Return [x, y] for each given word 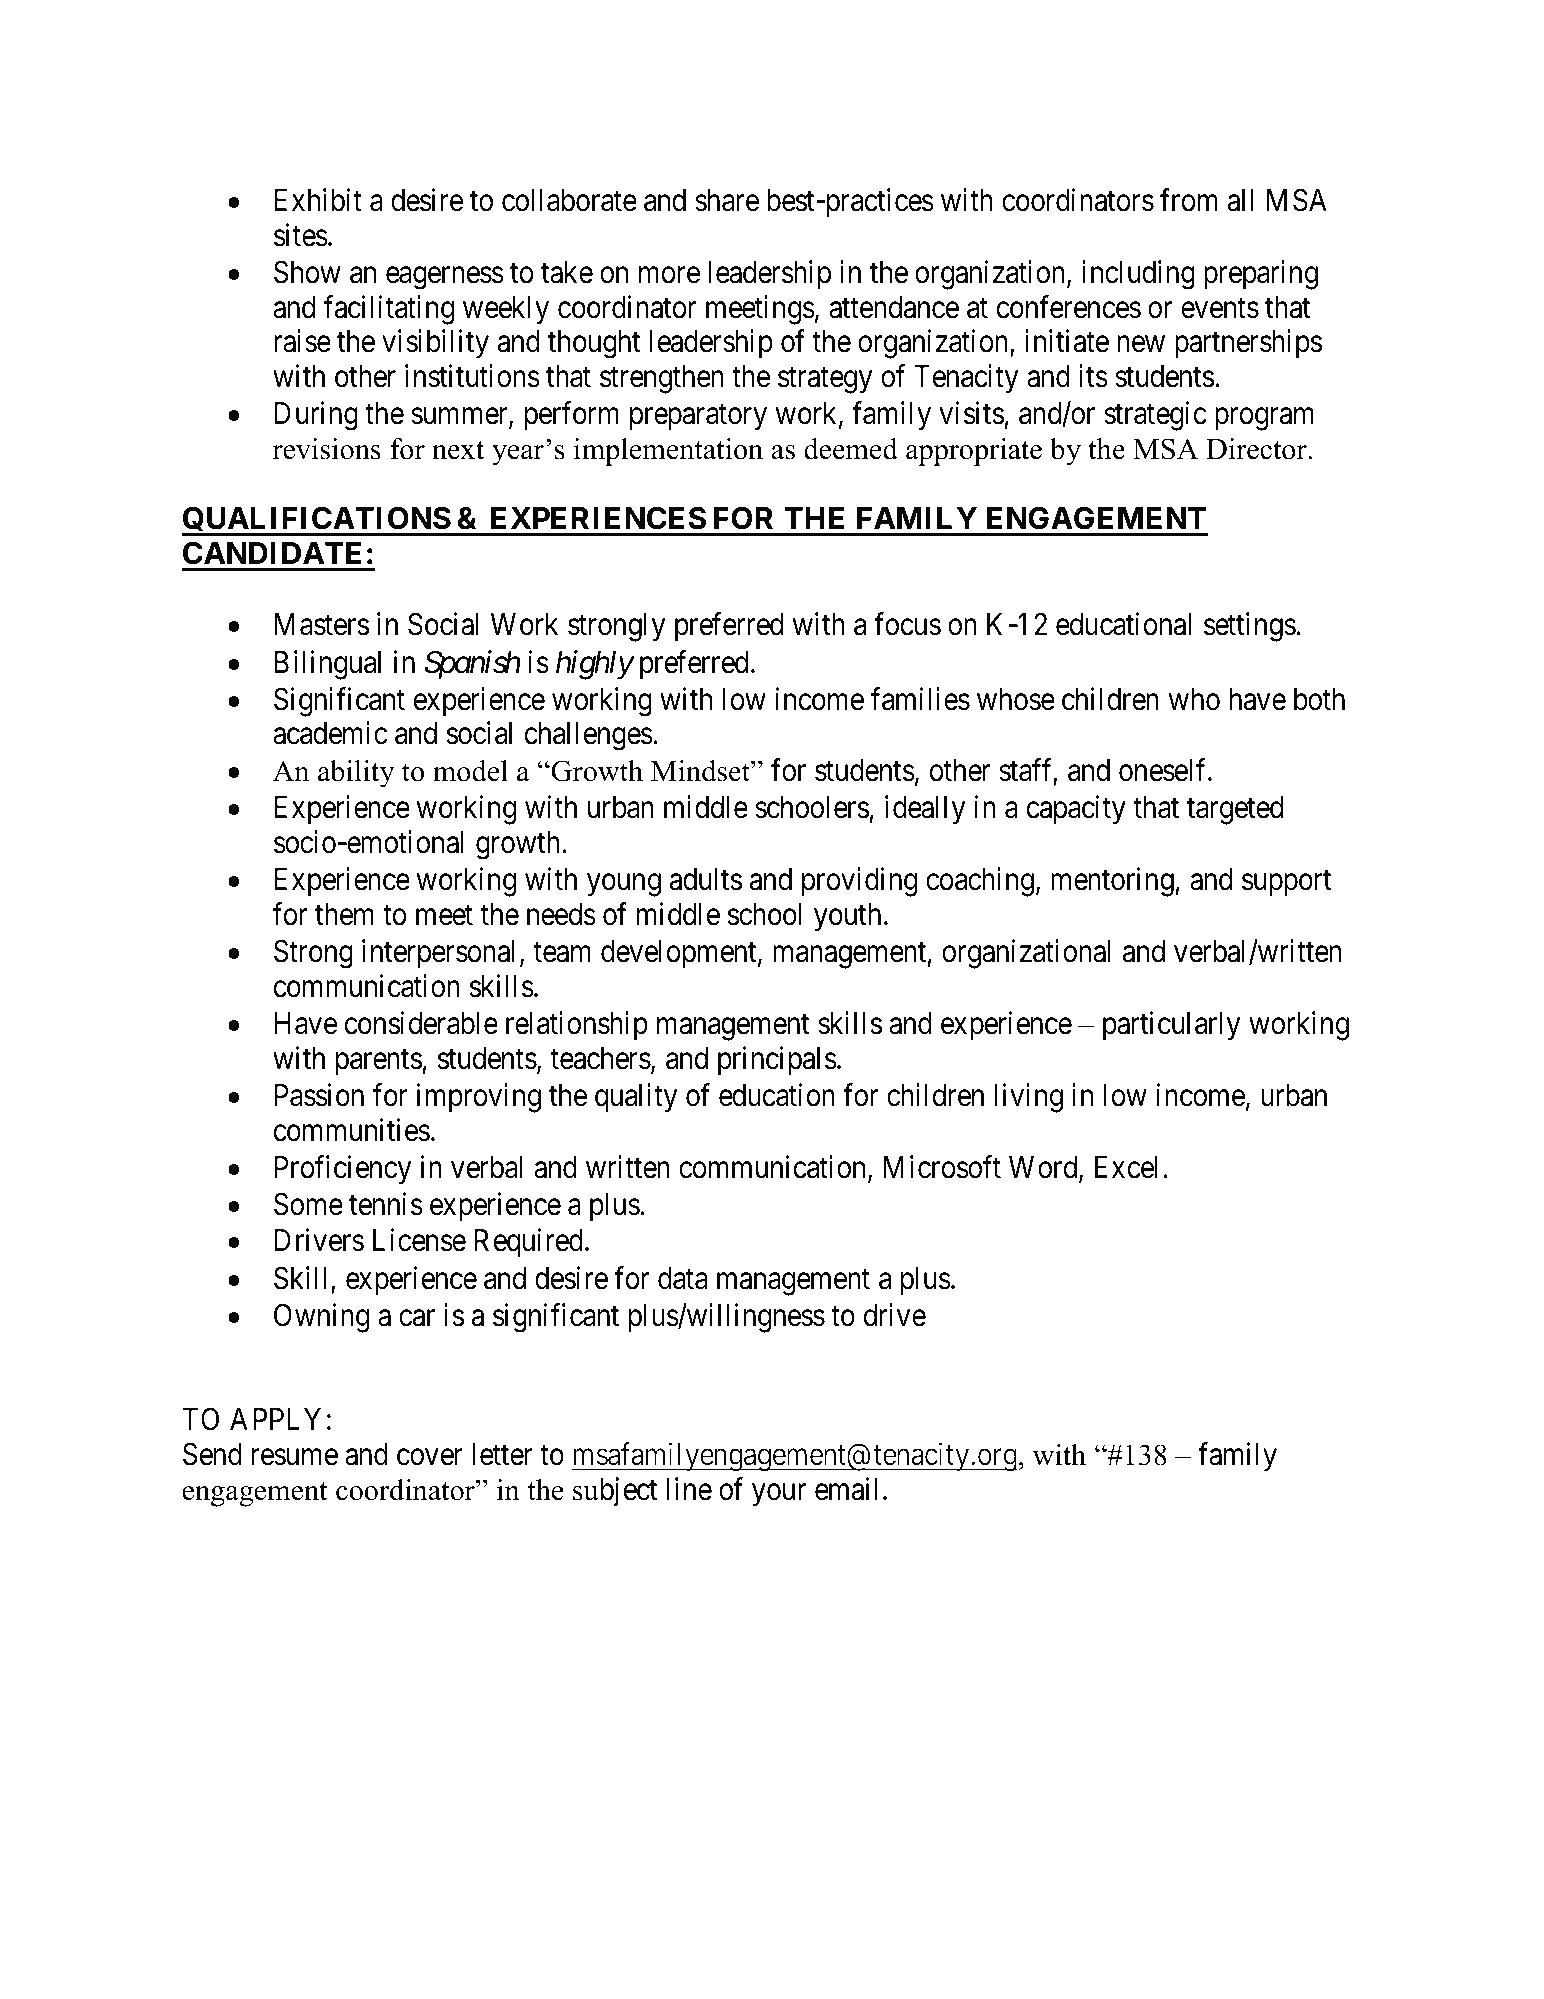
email [846, 1489]
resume [295, 1457]
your [779, 1495]
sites [301, 235]
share [727, 200]
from [1189, 200]
